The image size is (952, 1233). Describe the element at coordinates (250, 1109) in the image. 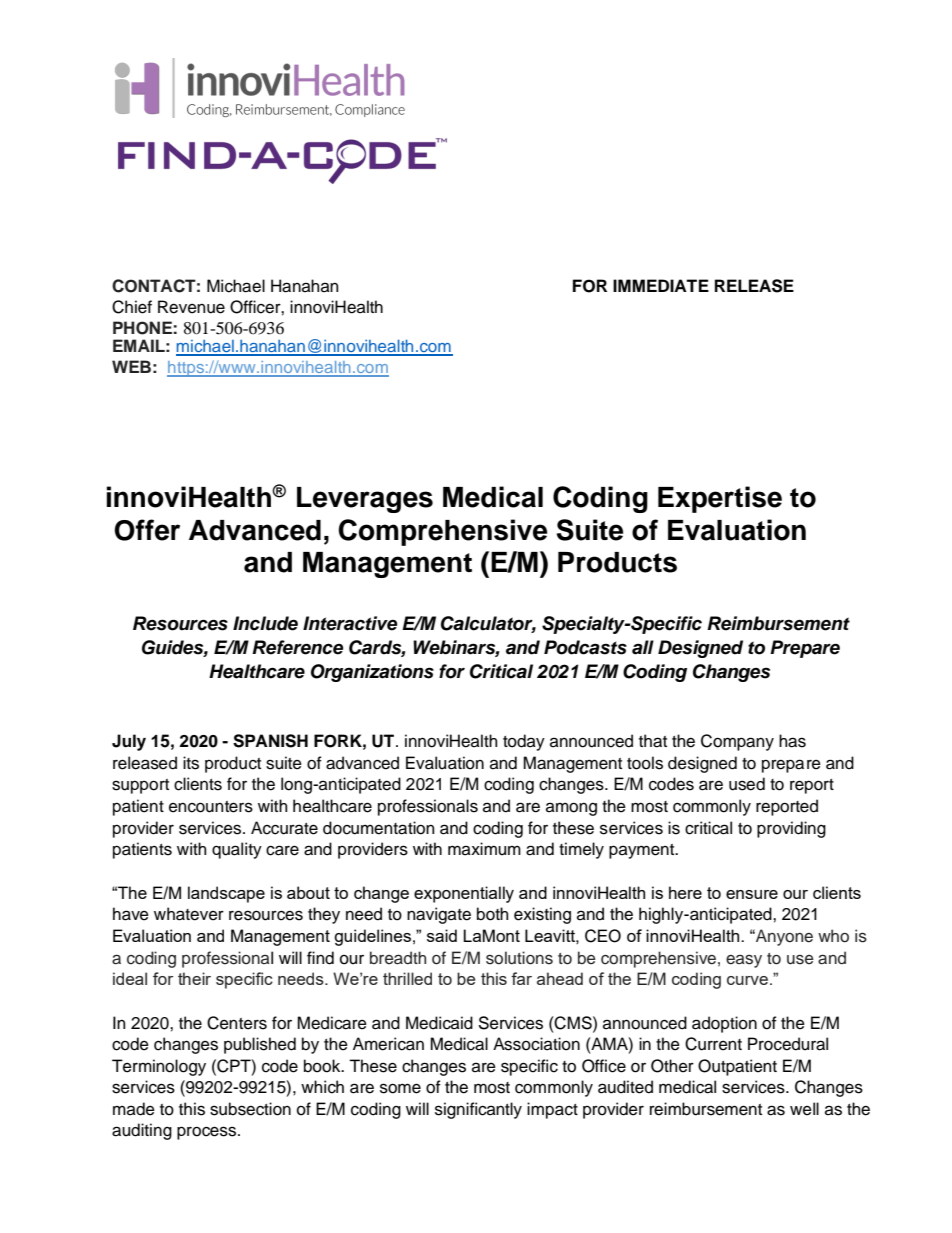

I see `subsection` at that location.
